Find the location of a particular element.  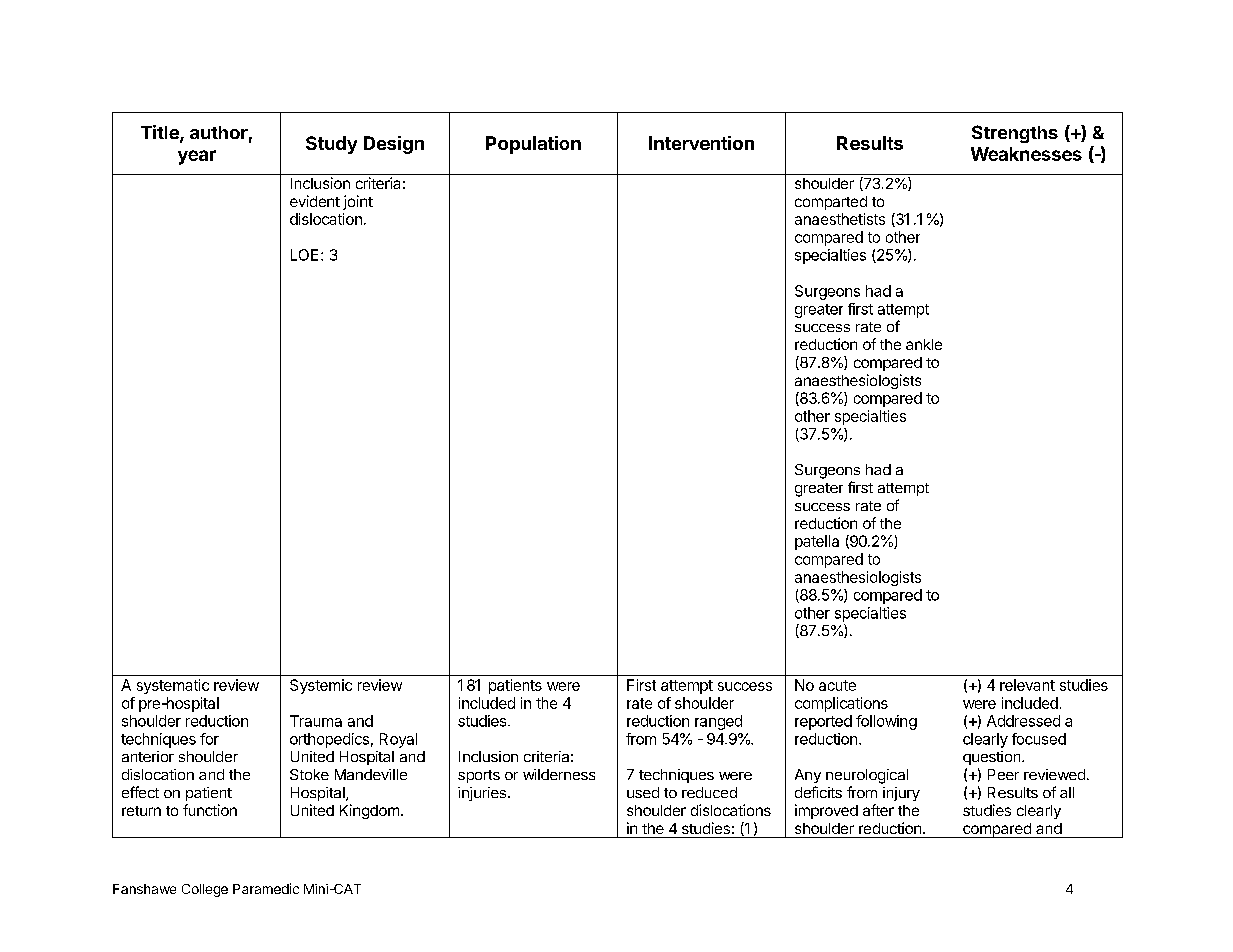

Weaknesses is located at coordinates (1026, 154).
